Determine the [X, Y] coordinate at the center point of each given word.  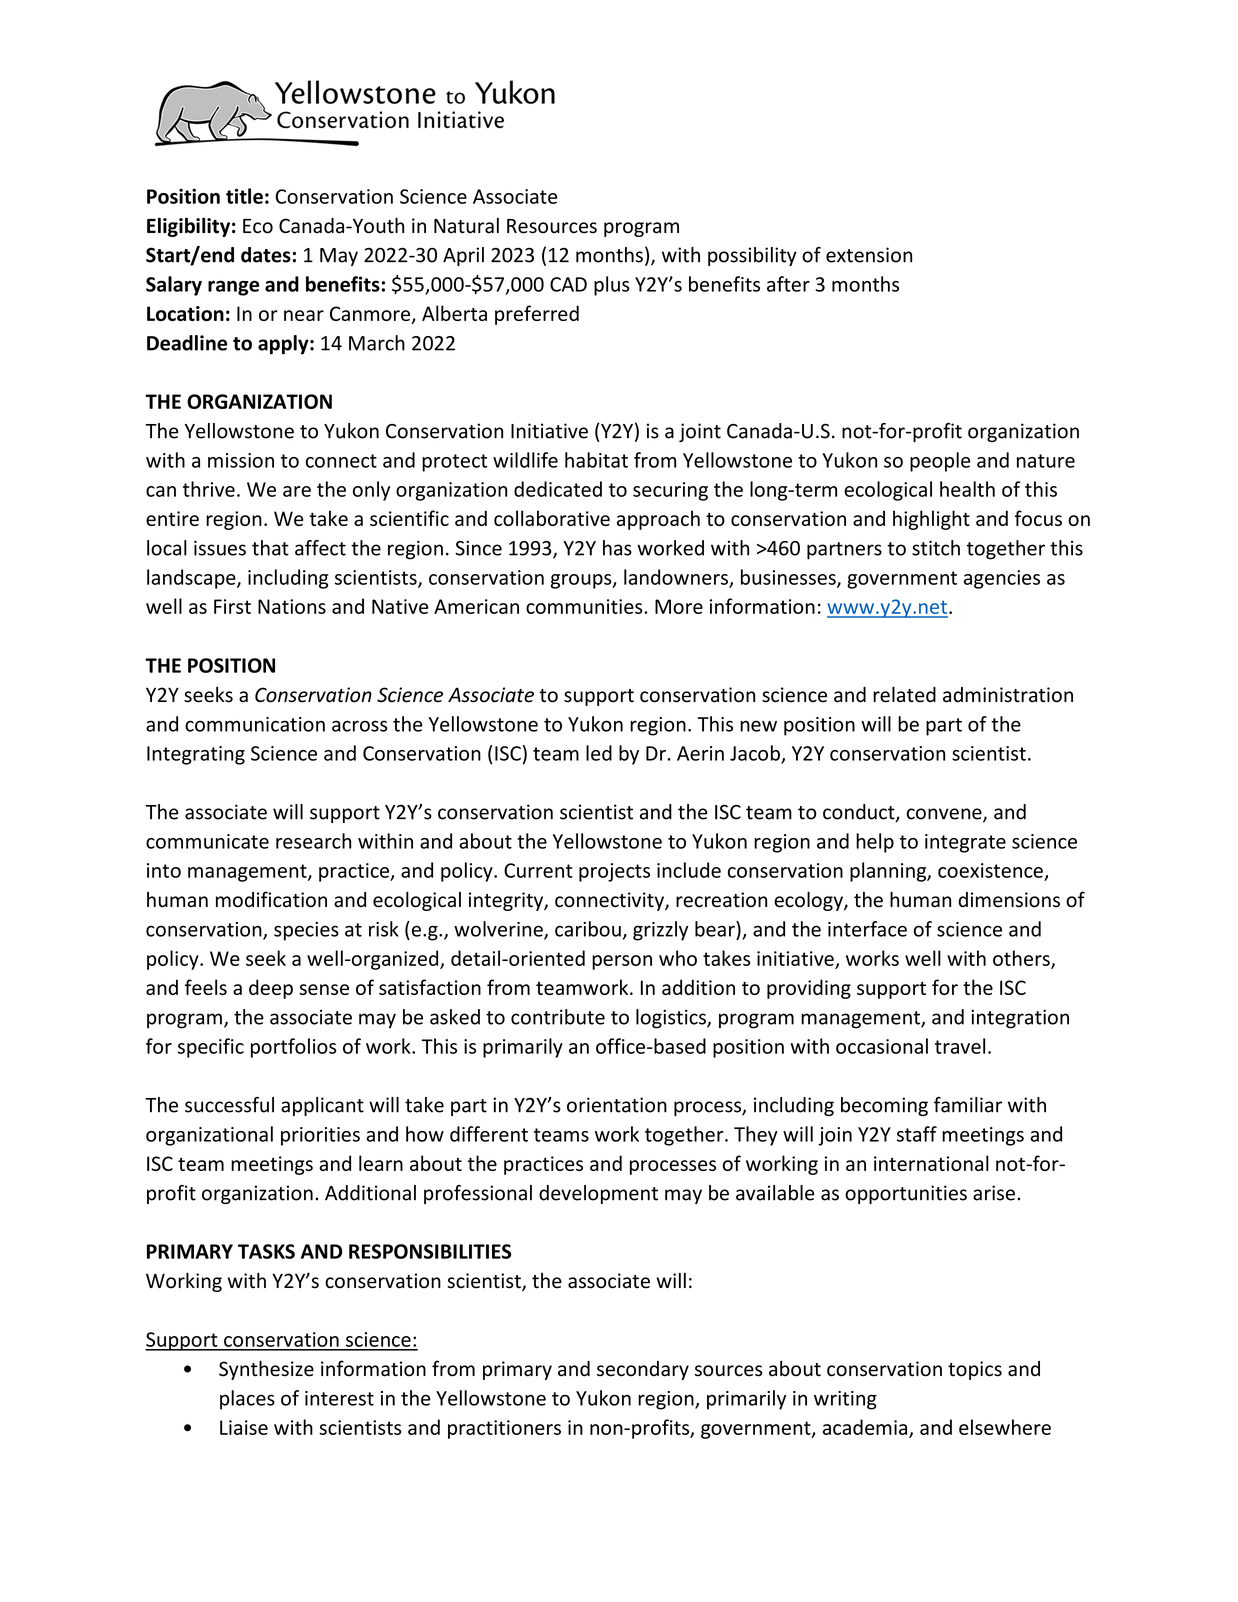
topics [975, 1370]
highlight [931, 520]
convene [945, 815]
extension [869, 255]
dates [266, 255]
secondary [643, 1370]
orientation [617, 1105]
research [313, 841]
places [247, 1400]
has [617, 548]
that [270, 548]
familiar [968, 1105]
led [599, 753]
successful [229, 1105]
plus [612, 286]
